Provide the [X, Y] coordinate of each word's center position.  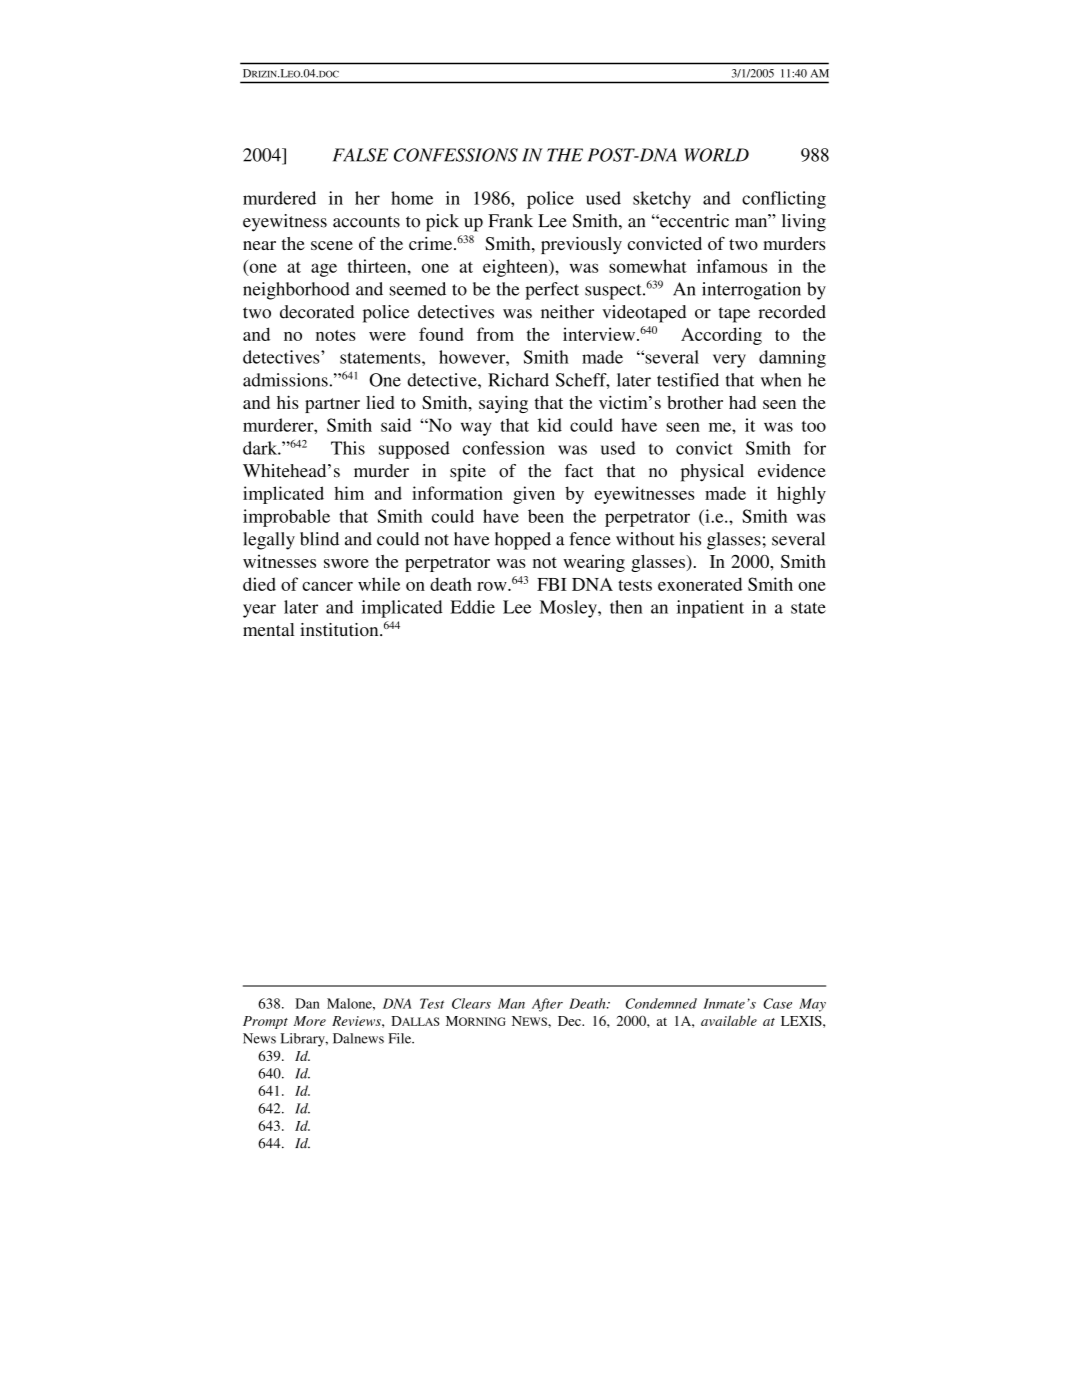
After [547, 1005]
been [546, 516]
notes [336, 335]
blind [319, 539]
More [309, 1021]
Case [777, 1003]
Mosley [569, 609]
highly [801, 495]
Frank [510, 221]
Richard [518, 380]
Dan [307, 1003]
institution [340, 629]
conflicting [784, 200]
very [729, 361]
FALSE [360, 155]
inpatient [710, 609]
